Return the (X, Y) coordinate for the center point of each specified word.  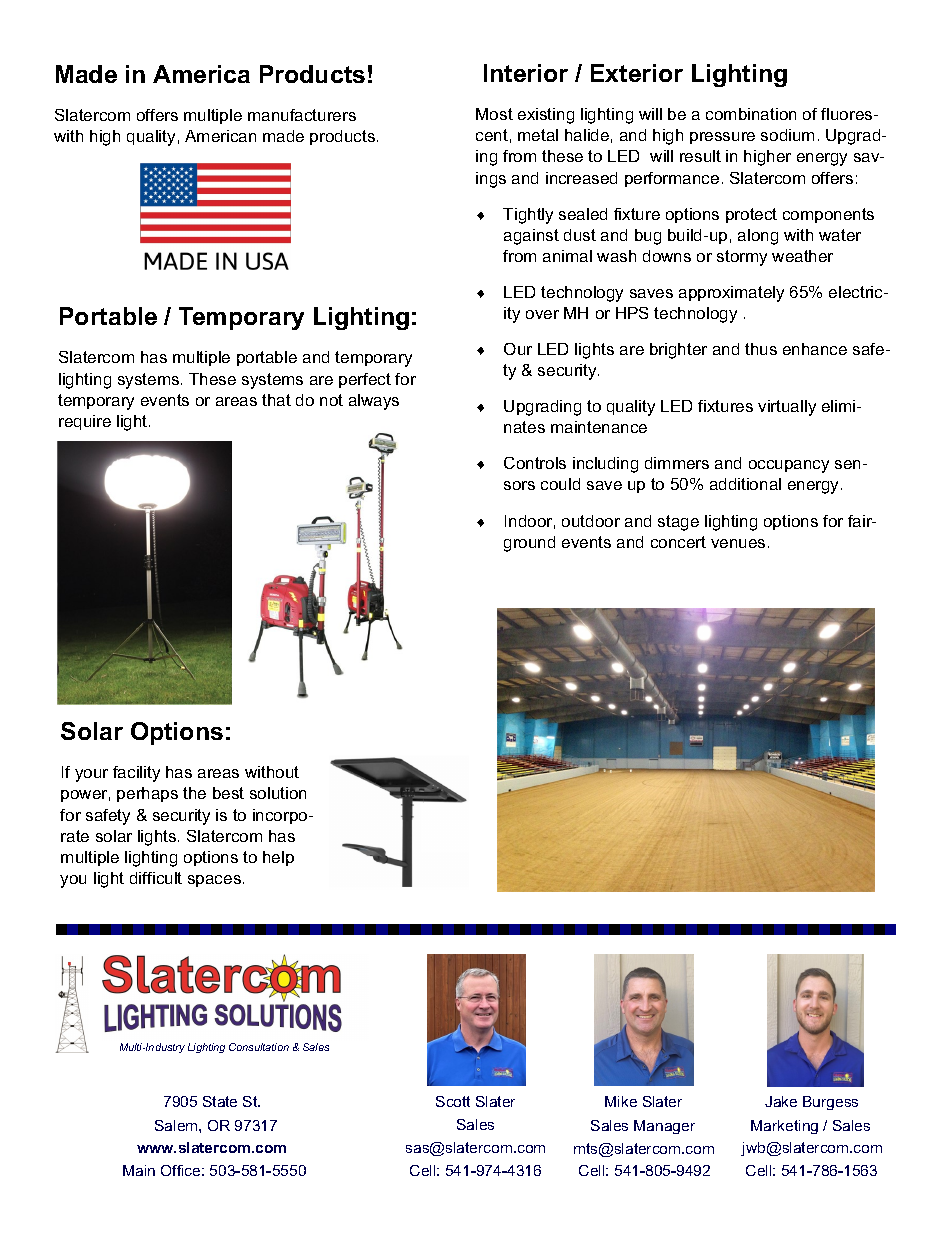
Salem (177, 1125)
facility (136, 774)
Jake (781, 1101)
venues (738, 543)
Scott (453, 1101)
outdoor (591, 521)
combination (751, 114)
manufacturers (302, 115)
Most (494, 114)
